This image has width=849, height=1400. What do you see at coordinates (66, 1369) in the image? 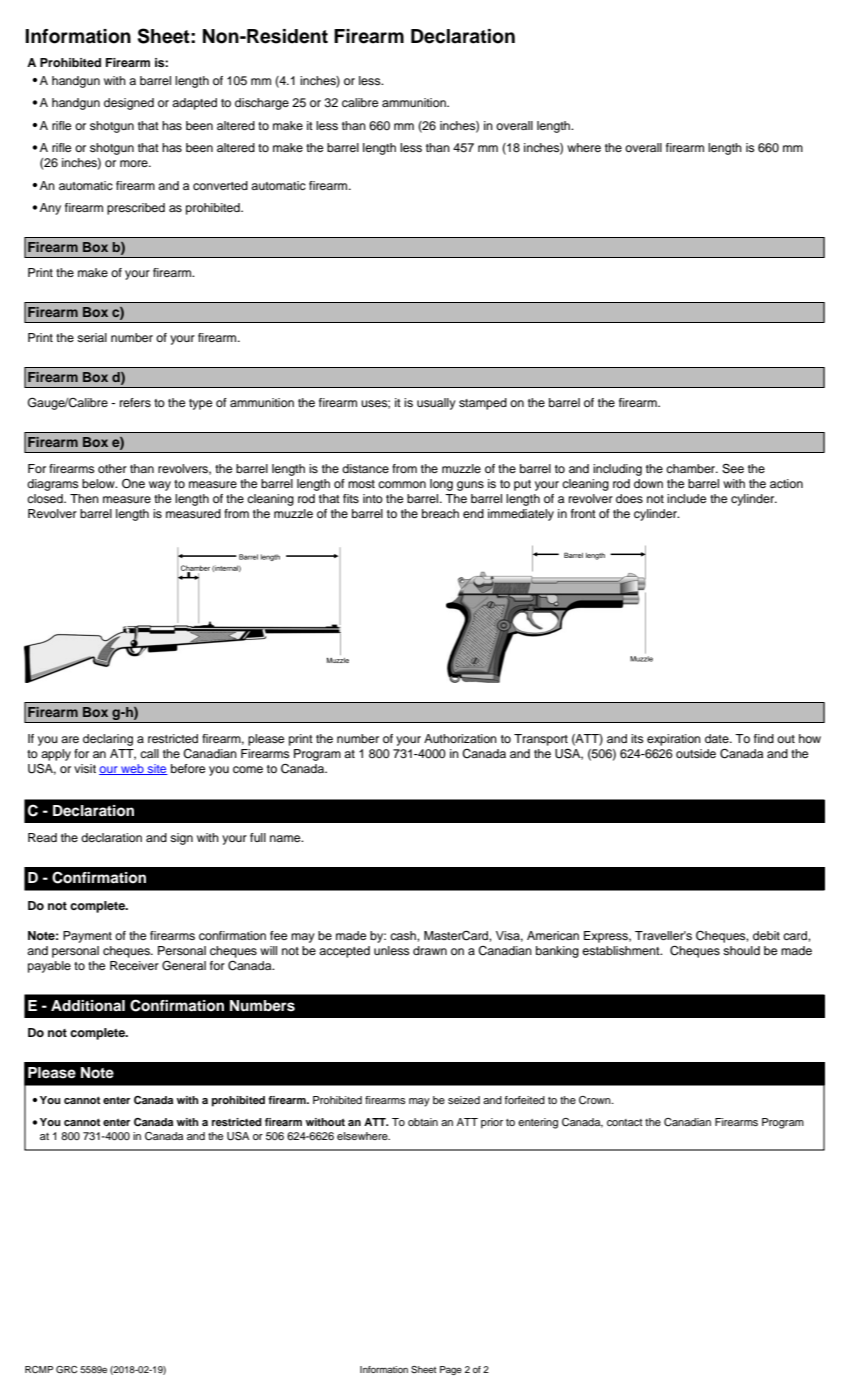
I see `GRC` at bounding box center [66, 1369].
